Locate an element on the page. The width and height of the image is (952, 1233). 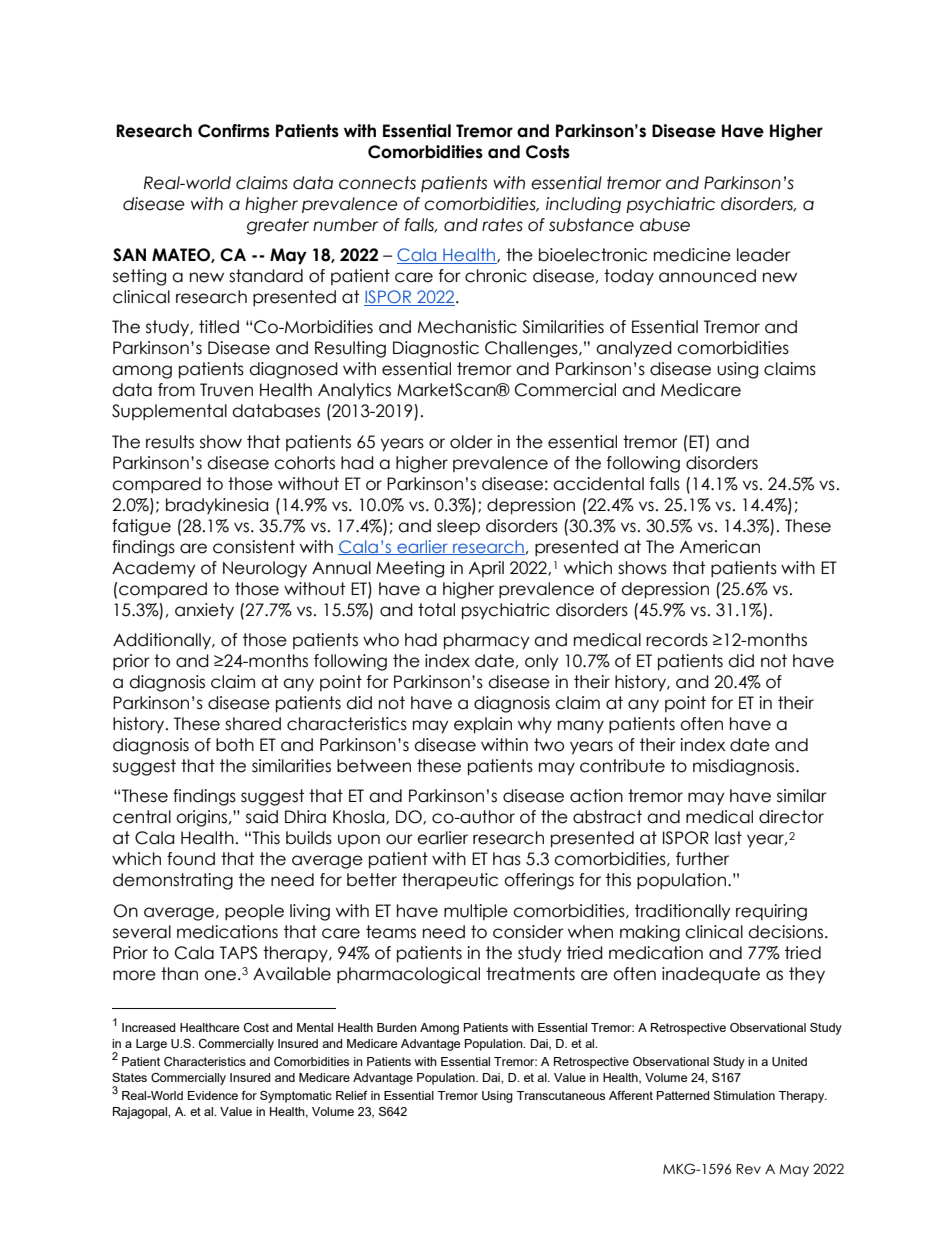
titled is located at coordinates (219, 327).
